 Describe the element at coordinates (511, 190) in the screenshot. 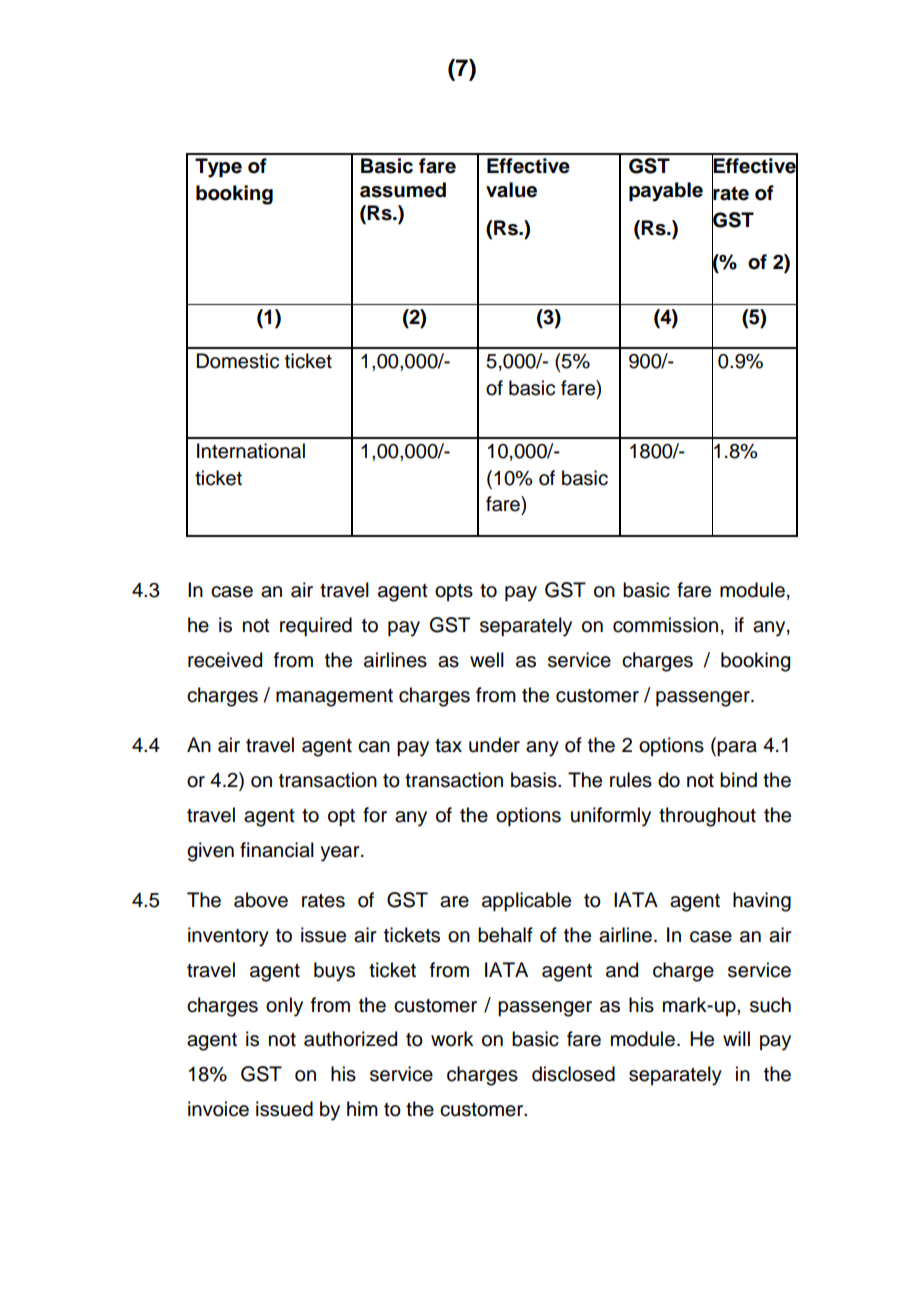

I see `value` at that location.
